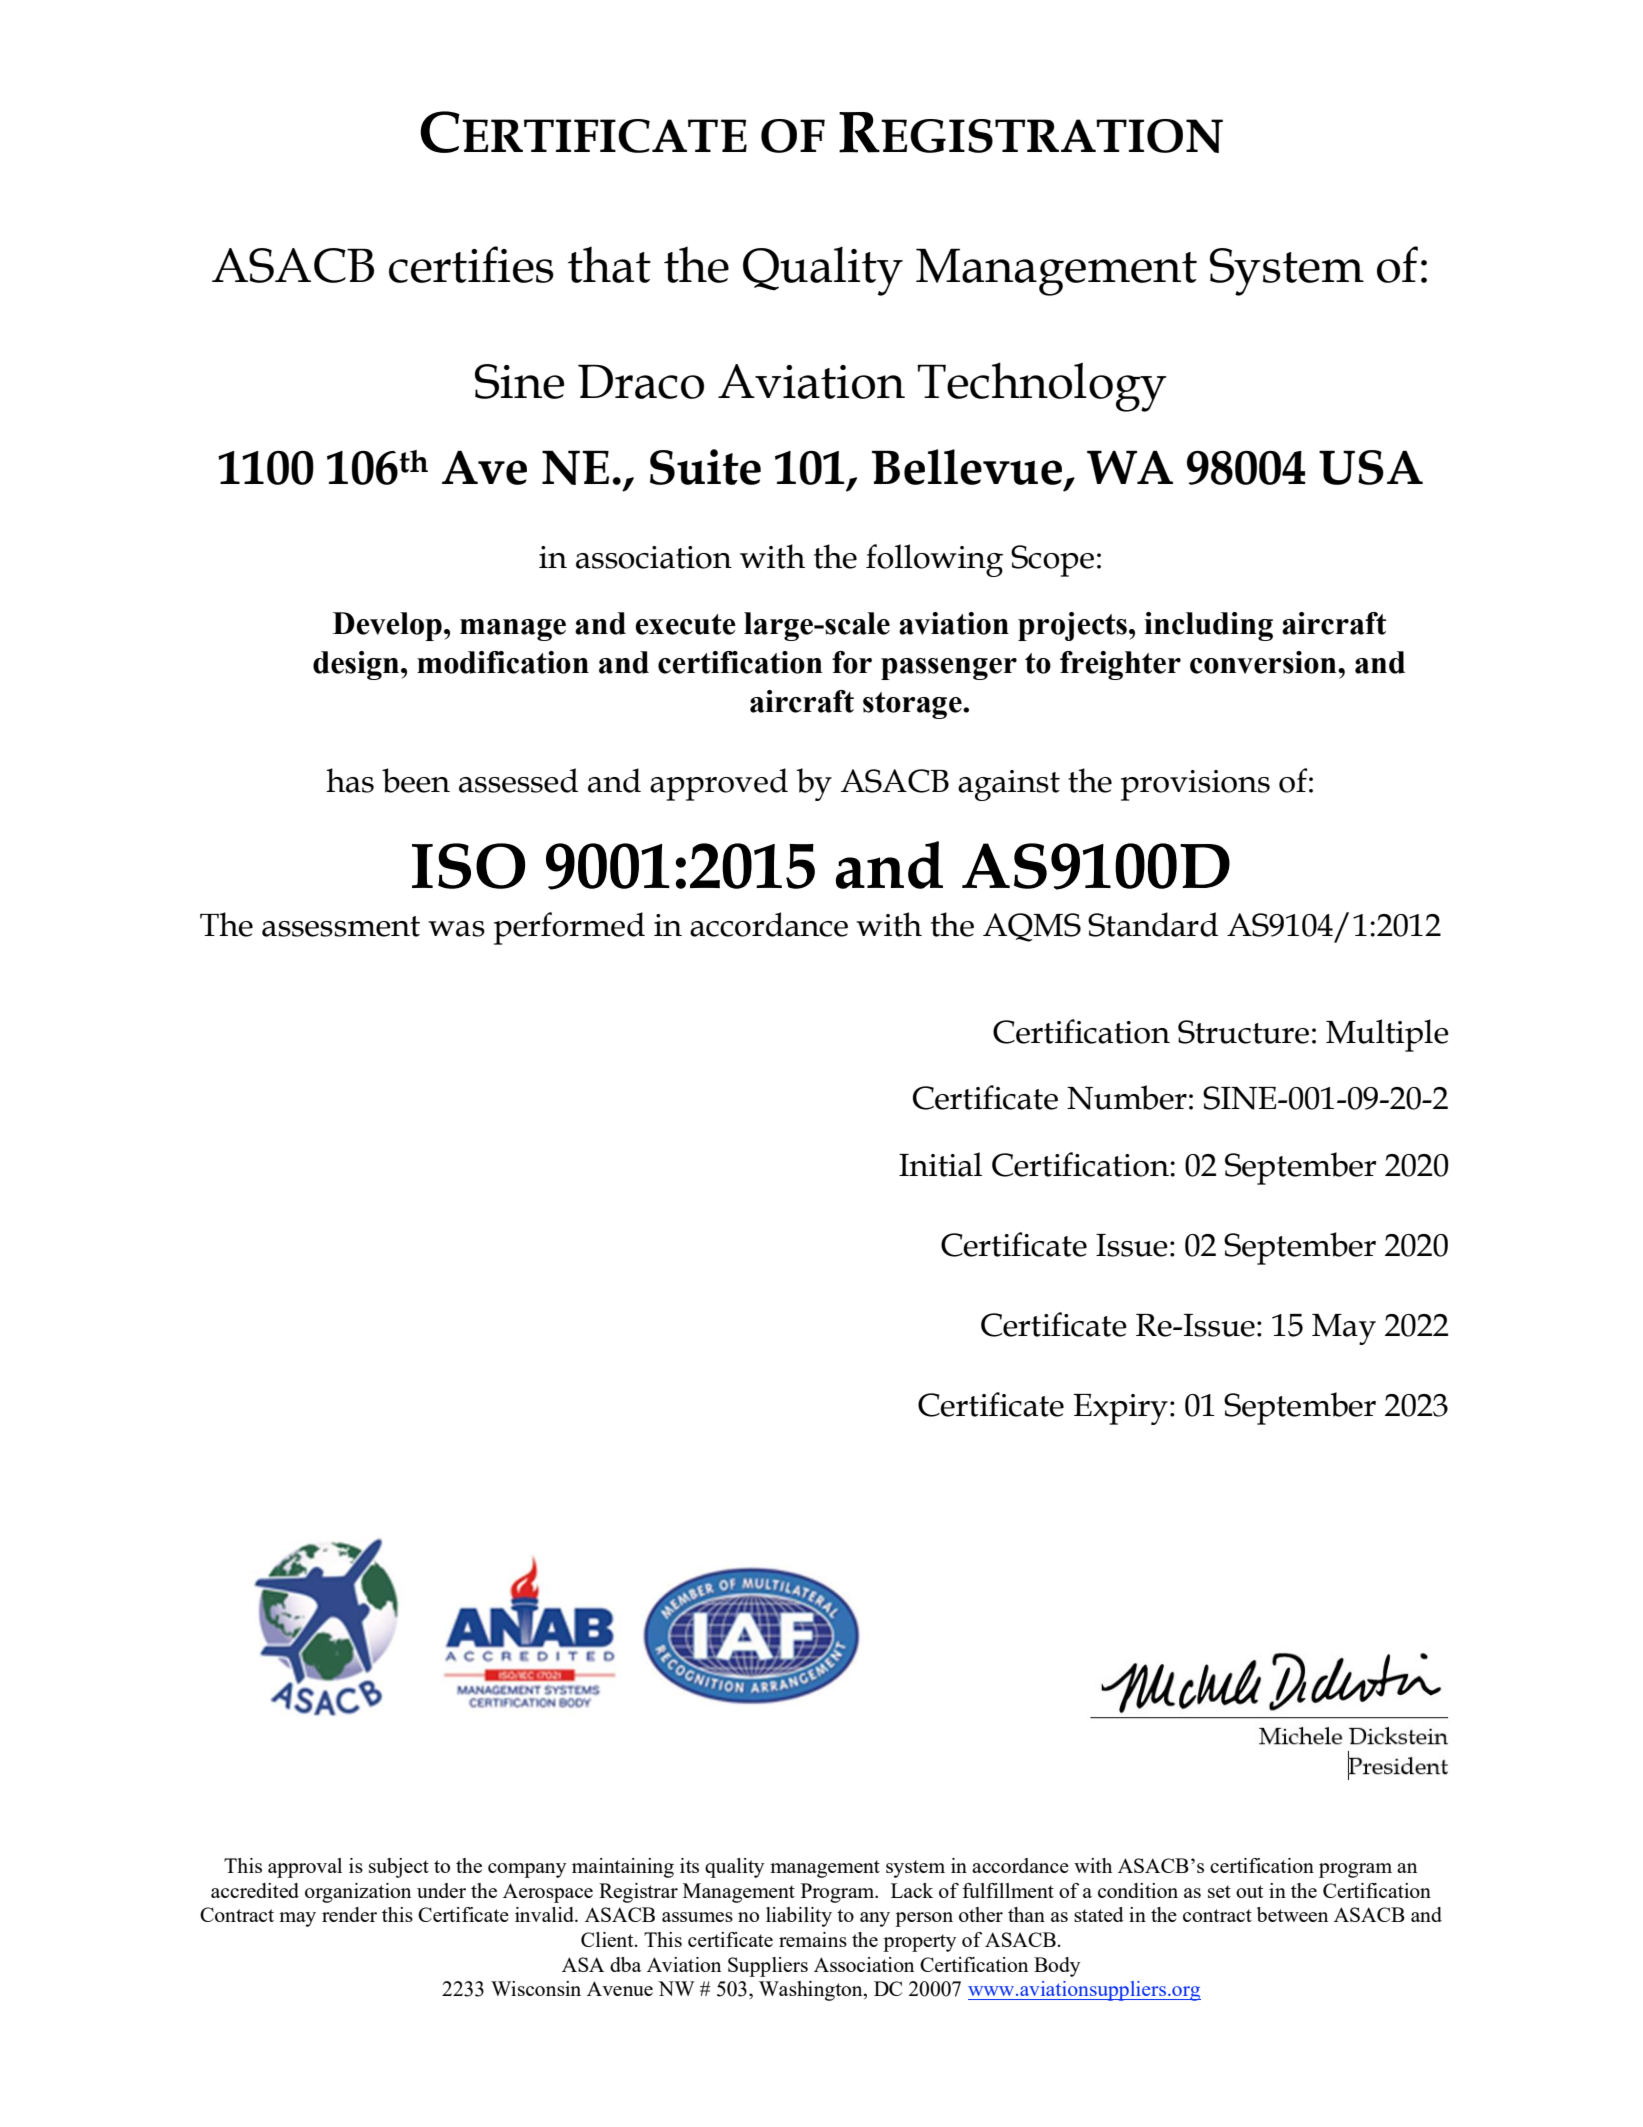  I want to click on Structure, so click(1243, 1032).
